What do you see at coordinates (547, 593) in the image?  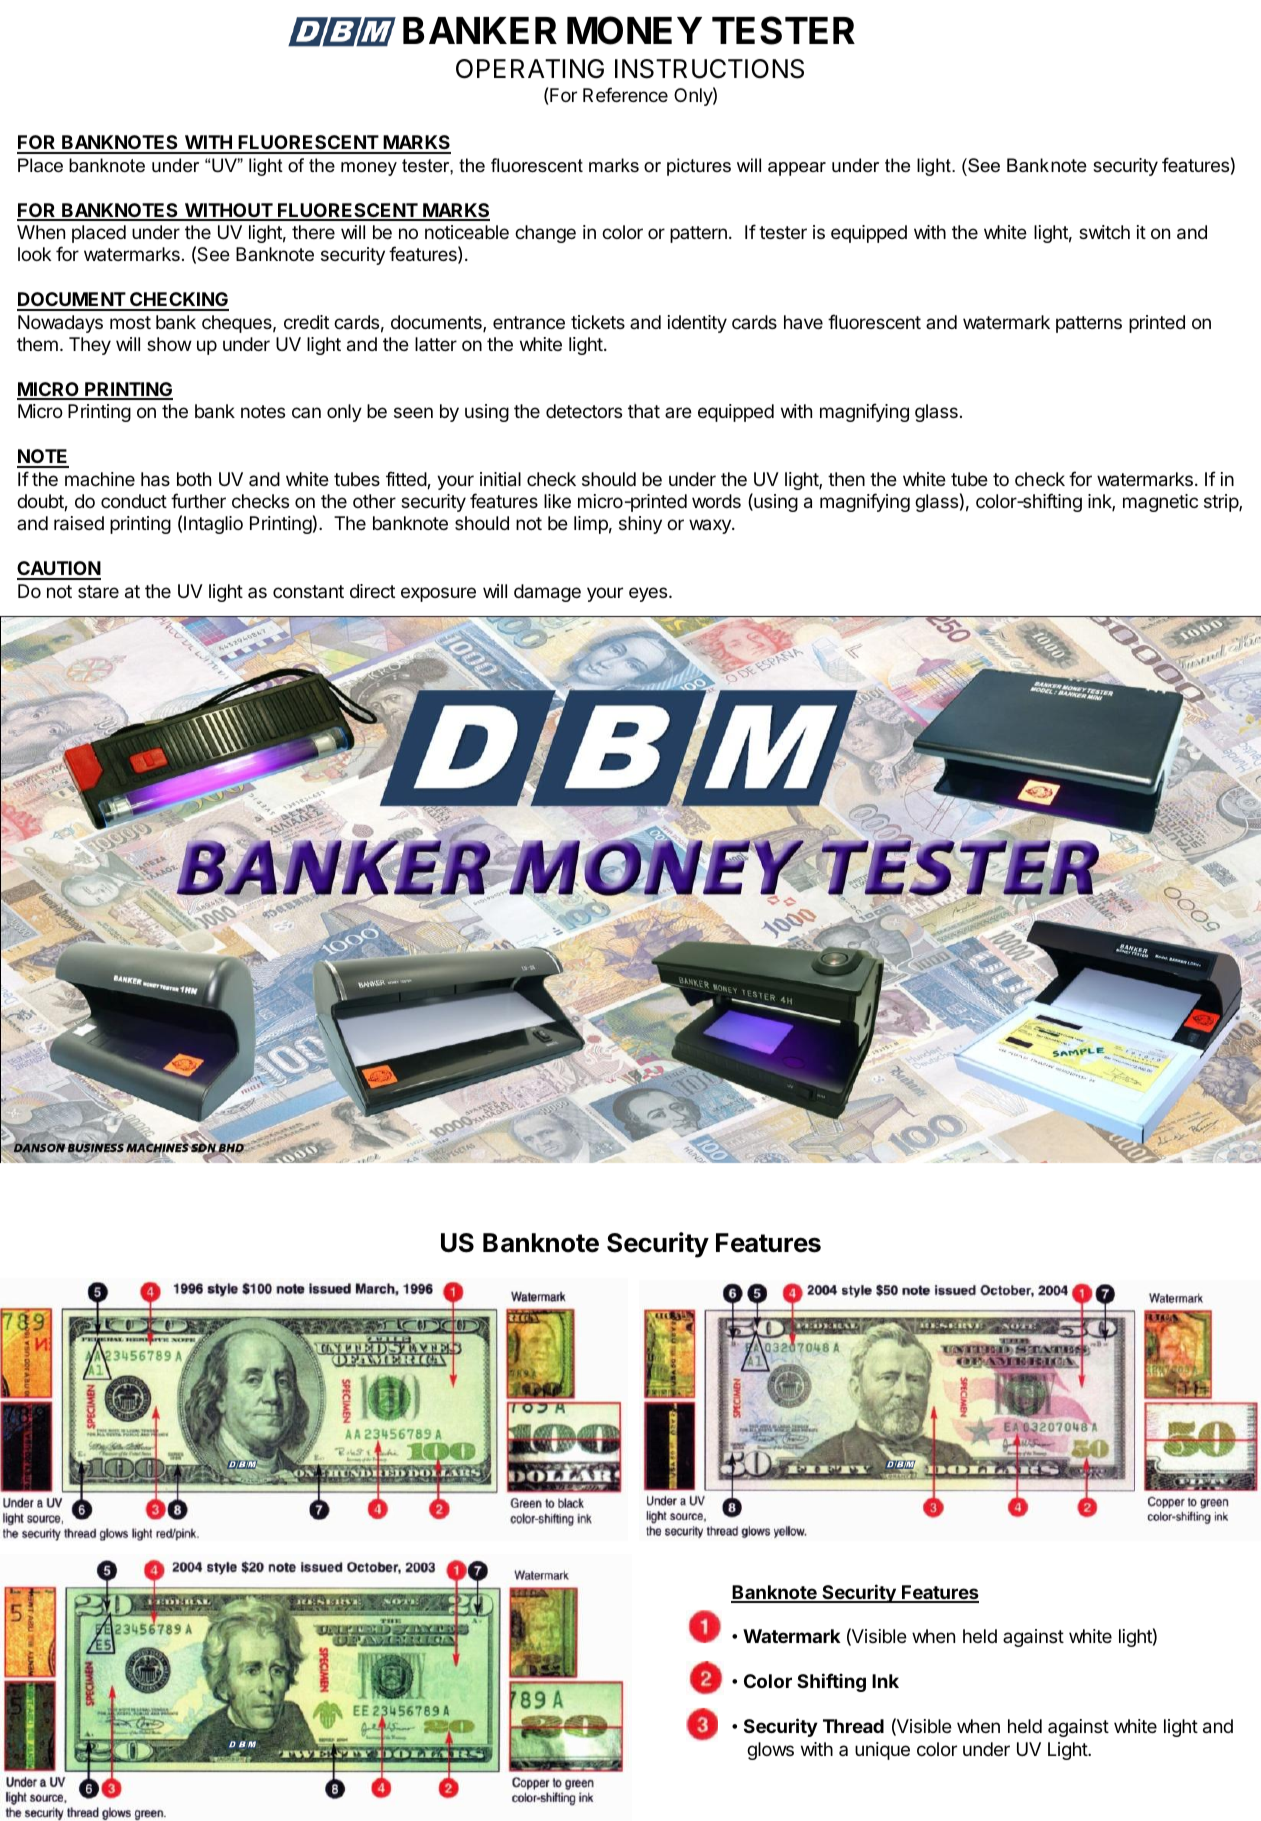 I see `damage` at bounding box center [547, 593].
